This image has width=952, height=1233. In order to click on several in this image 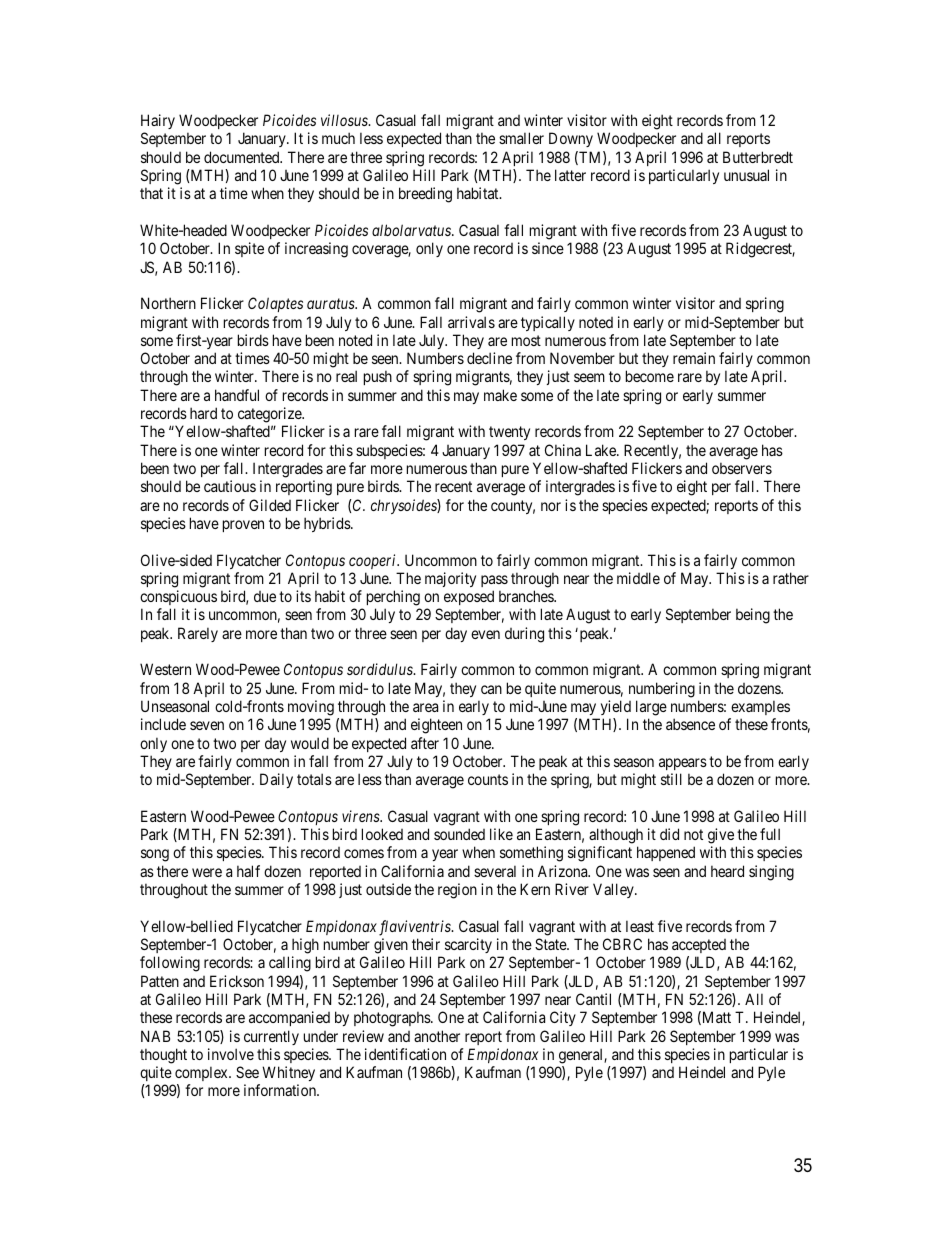, I will do `click(495, 871)`.
